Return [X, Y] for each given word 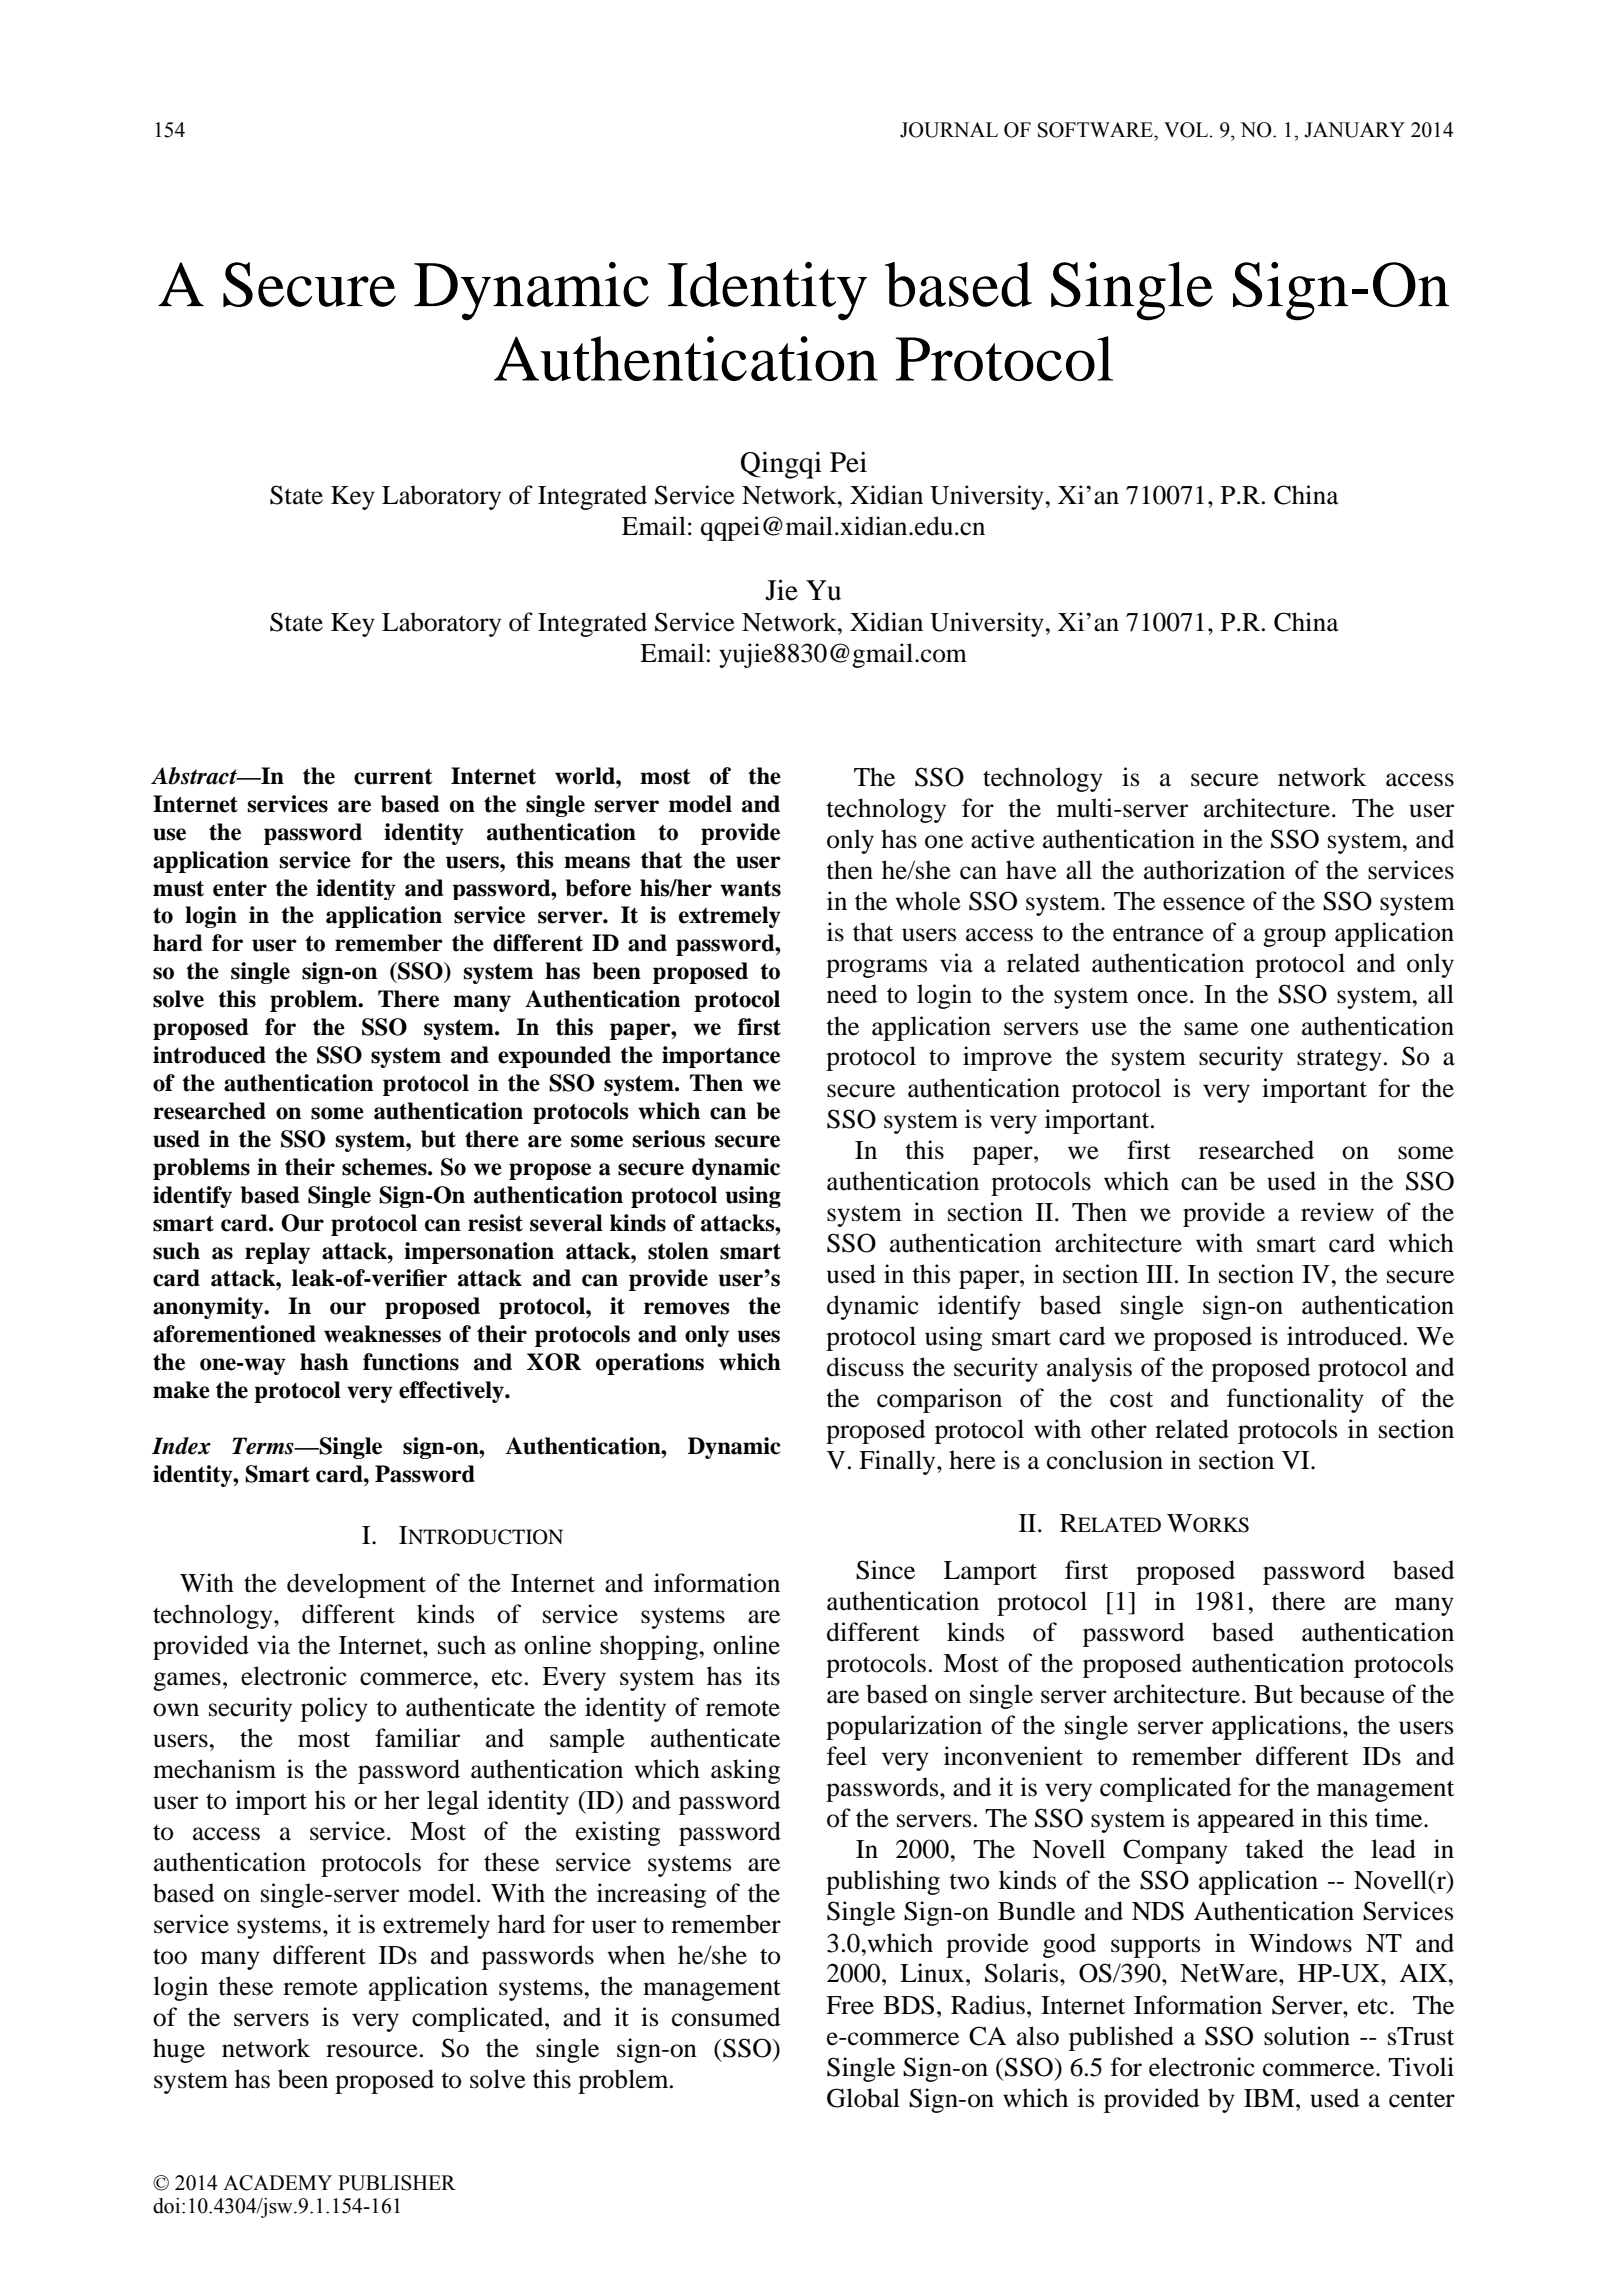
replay [277, 1253]
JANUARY [1354, 130]
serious [669, 1139]
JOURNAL [949, 130]
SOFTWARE [1096, 130]
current [393, 777]
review [1337, 1212]
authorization [1214, 870]
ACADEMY [277, 2183]
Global [863, 2098]
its [767, 1676]
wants [750, 889]
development [356, 1585]
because [1342, 1694]
